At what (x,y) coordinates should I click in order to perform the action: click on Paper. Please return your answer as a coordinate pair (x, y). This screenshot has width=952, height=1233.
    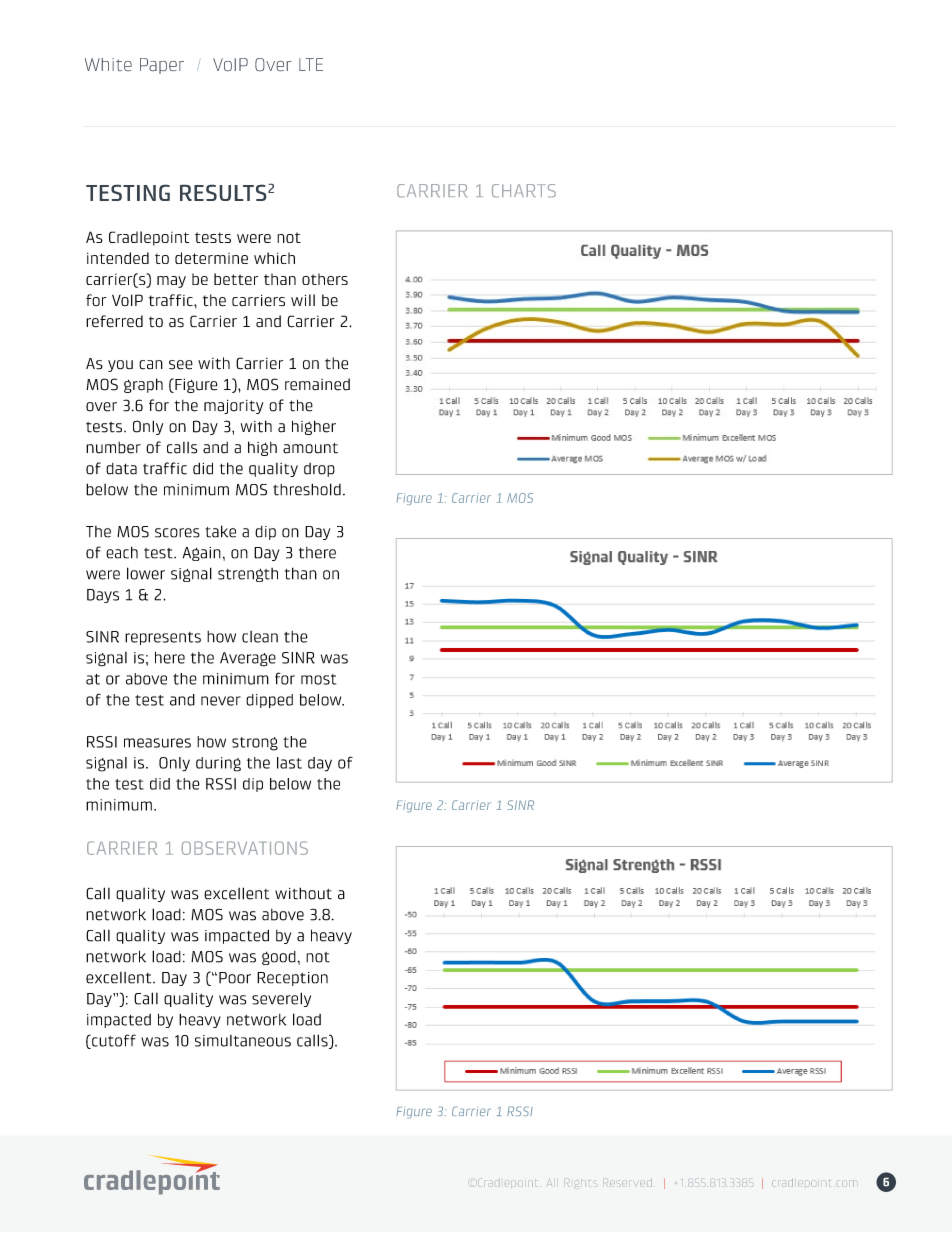
    Looking at the image, I should click on (162, 66).
